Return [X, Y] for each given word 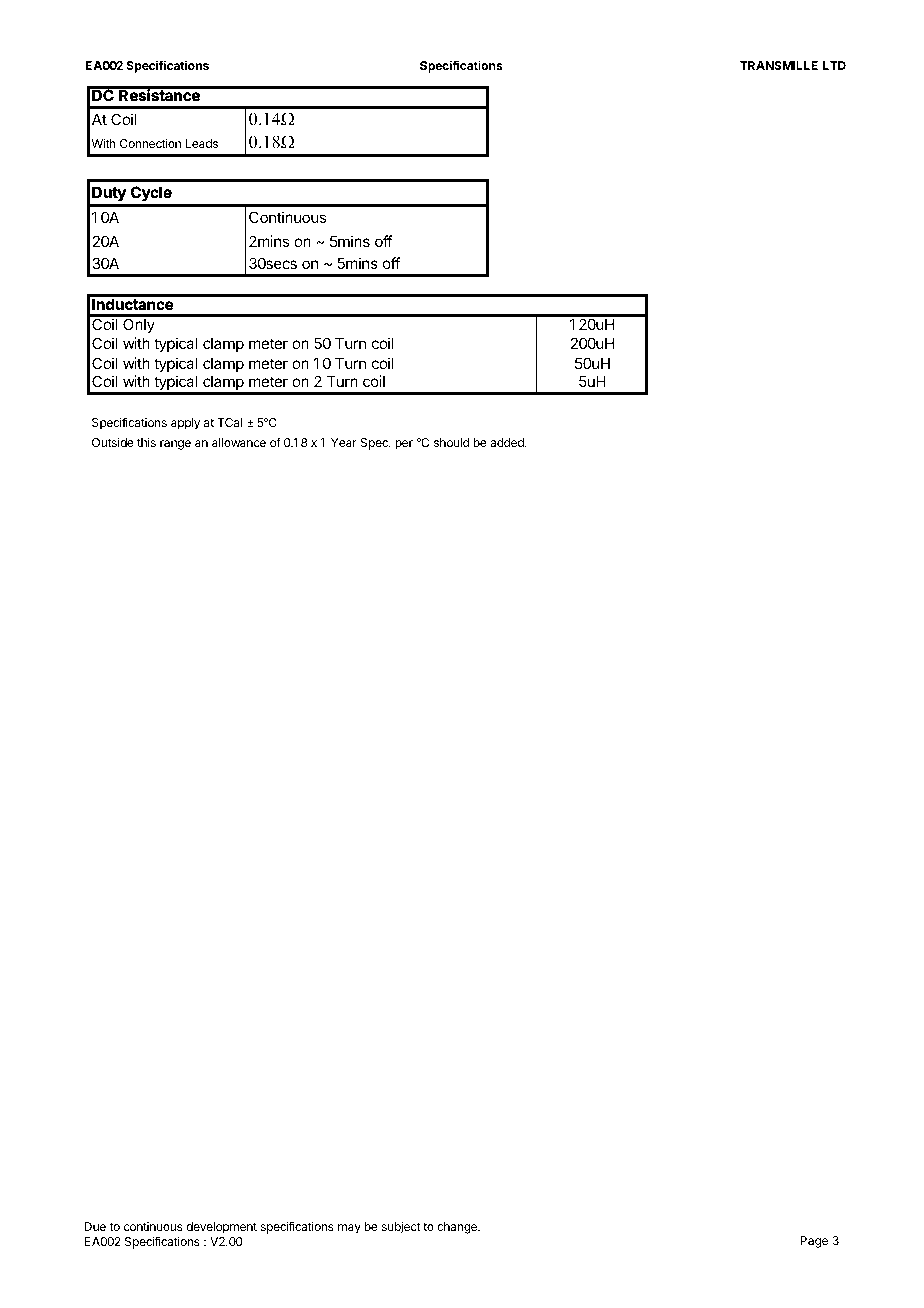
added [508, 442]
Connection [150, 143]
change [458, 1228]
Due [95, 1226]
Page [814, 1242]
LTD [834, 65]
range [175, 445]
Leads [202, 143]
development [221, 1228]
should [451, 442]
